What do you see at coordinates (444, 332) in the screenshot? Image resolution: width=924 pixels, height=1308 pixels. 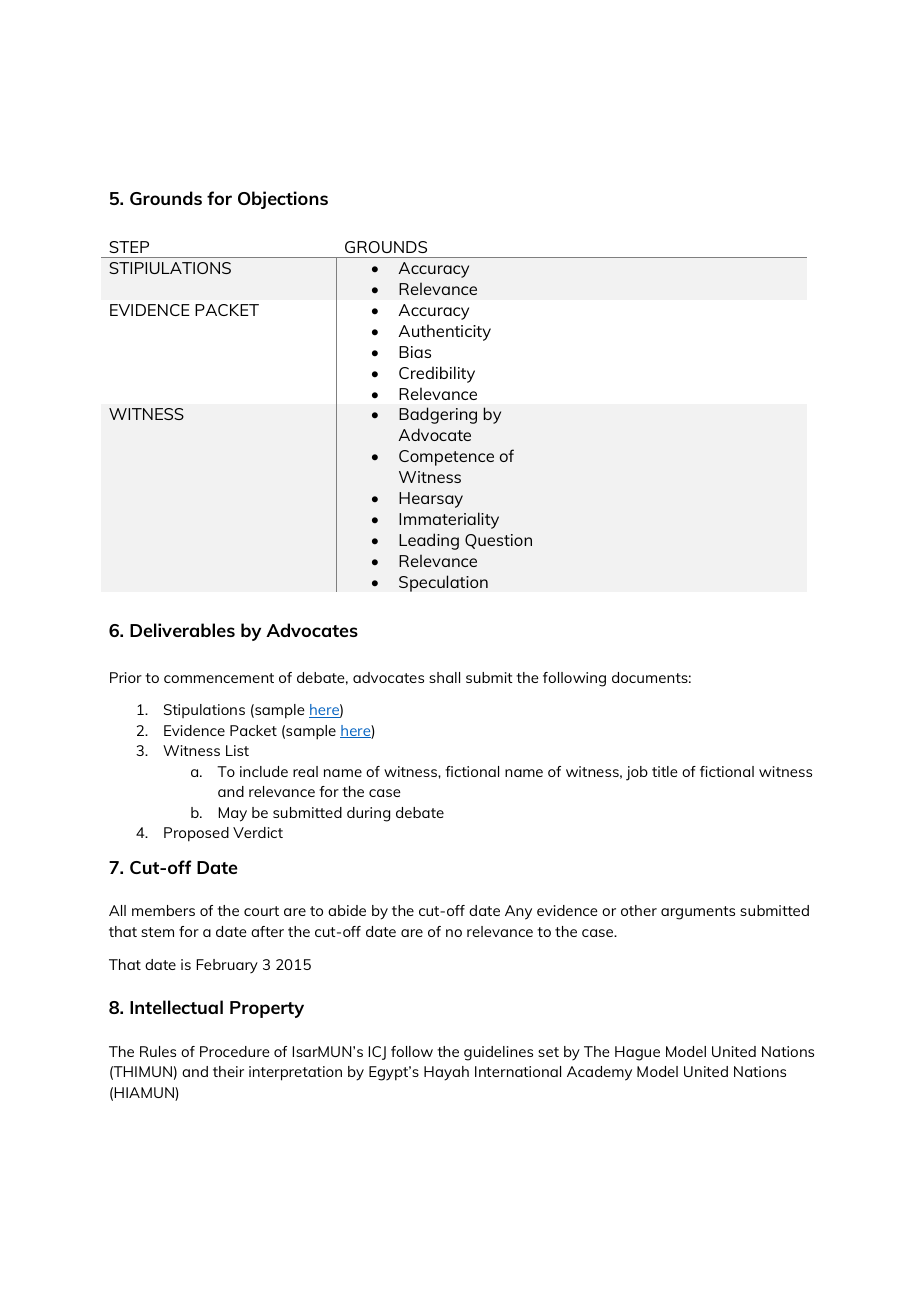 I see `Authenticity` at bounding box center [444, 332].
